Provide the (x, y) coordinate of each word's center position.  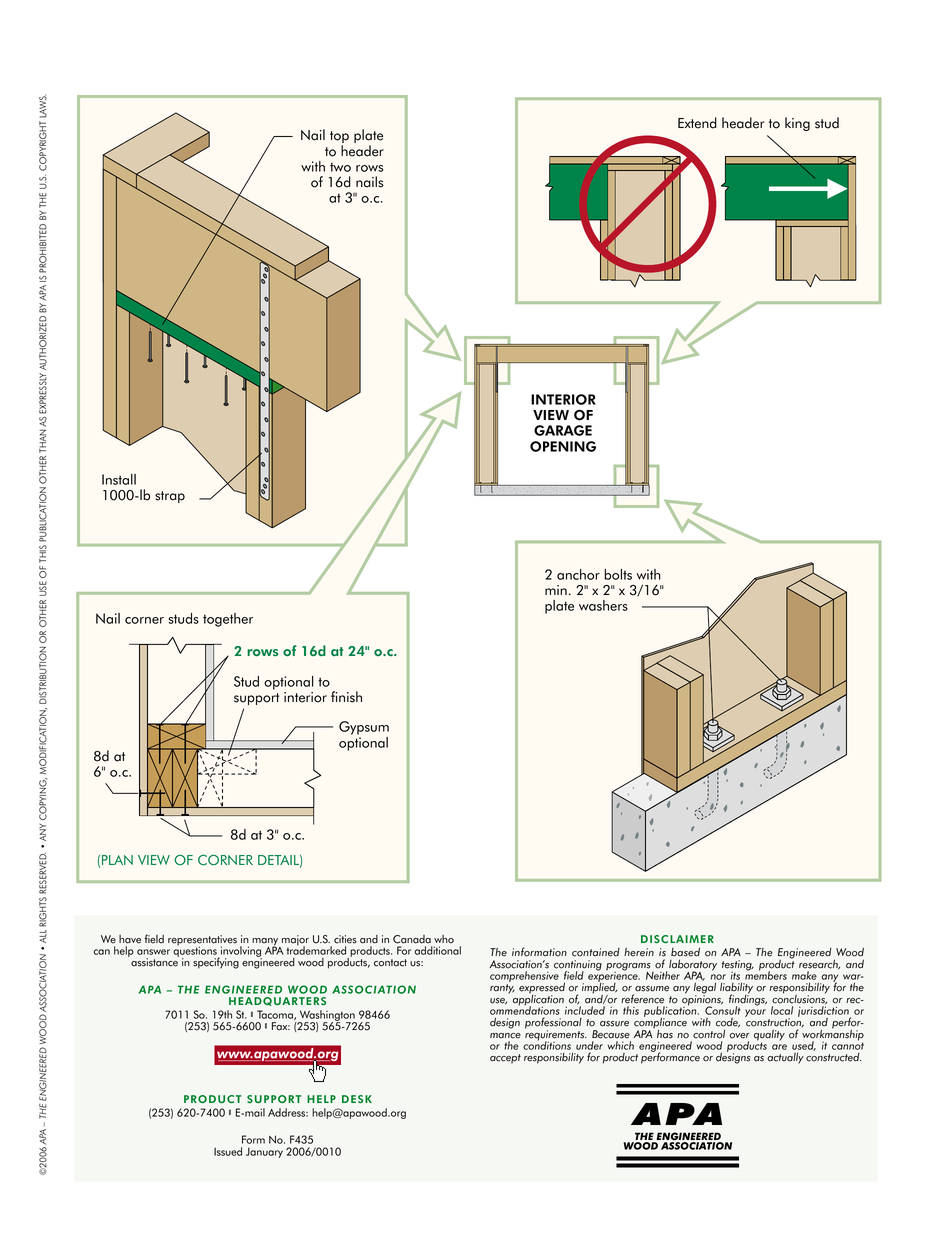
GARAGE (563, 430)
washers (603, 605)
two (340, 167)
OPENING (563, 446)
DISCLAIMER (677, 939)
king (797, 124)
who (444, 939)
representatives (202, 941)
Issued (228, 1151)
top (339, 138)
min (556, 590)
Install (119, 479)
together (228, 620)
